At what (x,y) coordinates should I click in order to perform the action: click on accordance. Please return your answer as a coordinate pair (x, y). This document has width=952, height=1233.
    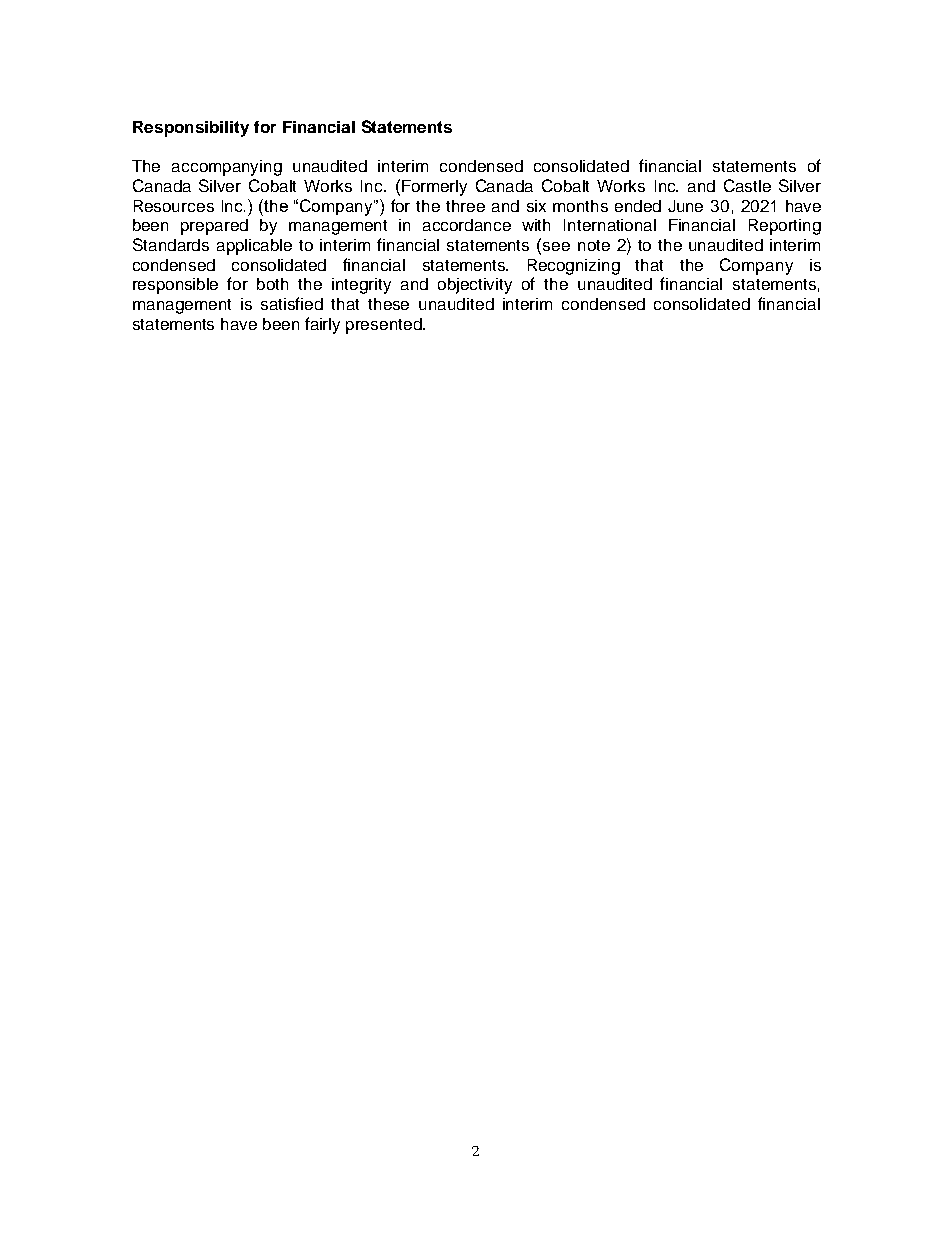
    Looking at the image, I should click on (467, 225).
